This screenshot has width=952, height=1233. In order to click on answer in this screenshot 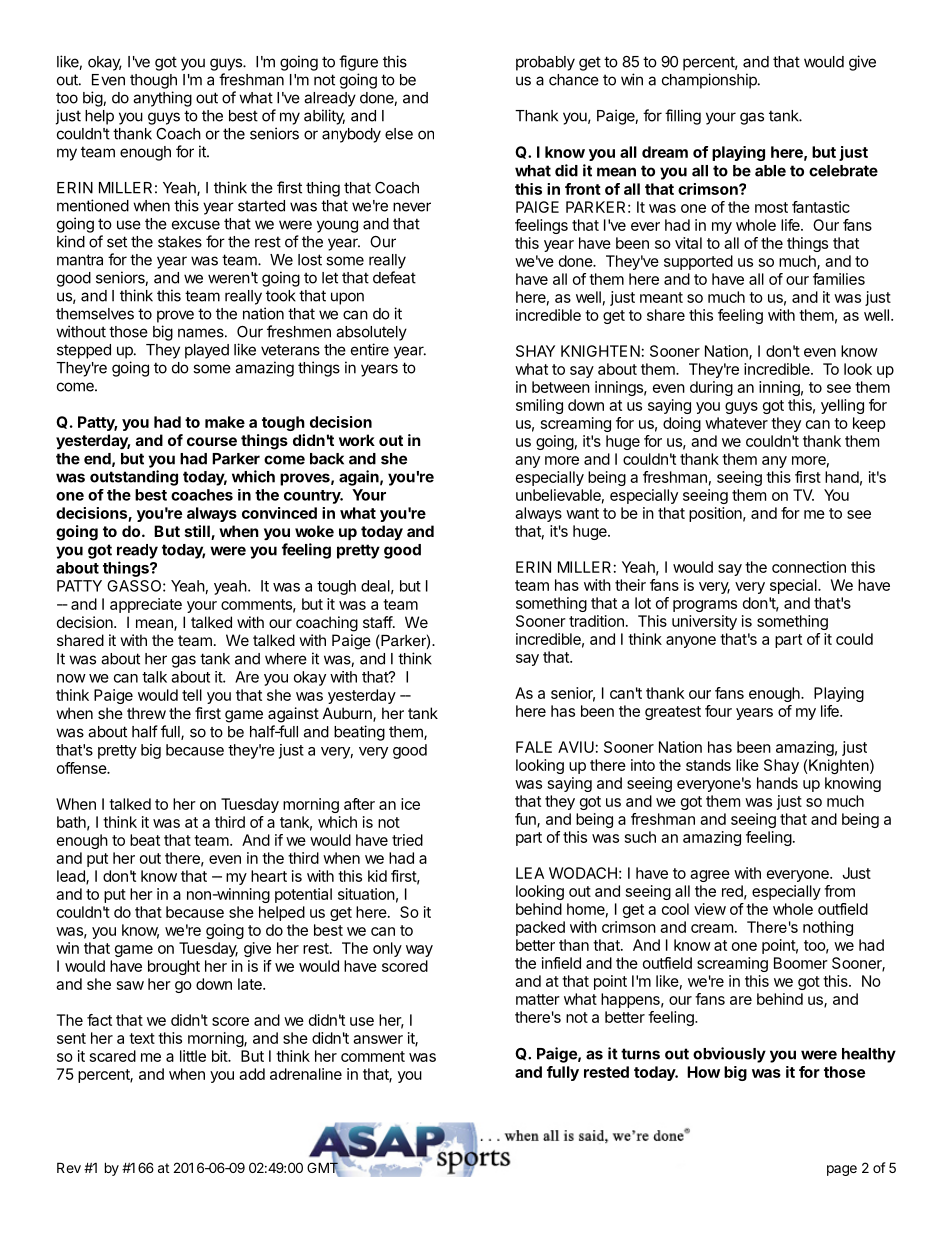, I will do `click(378, 1039)`.
